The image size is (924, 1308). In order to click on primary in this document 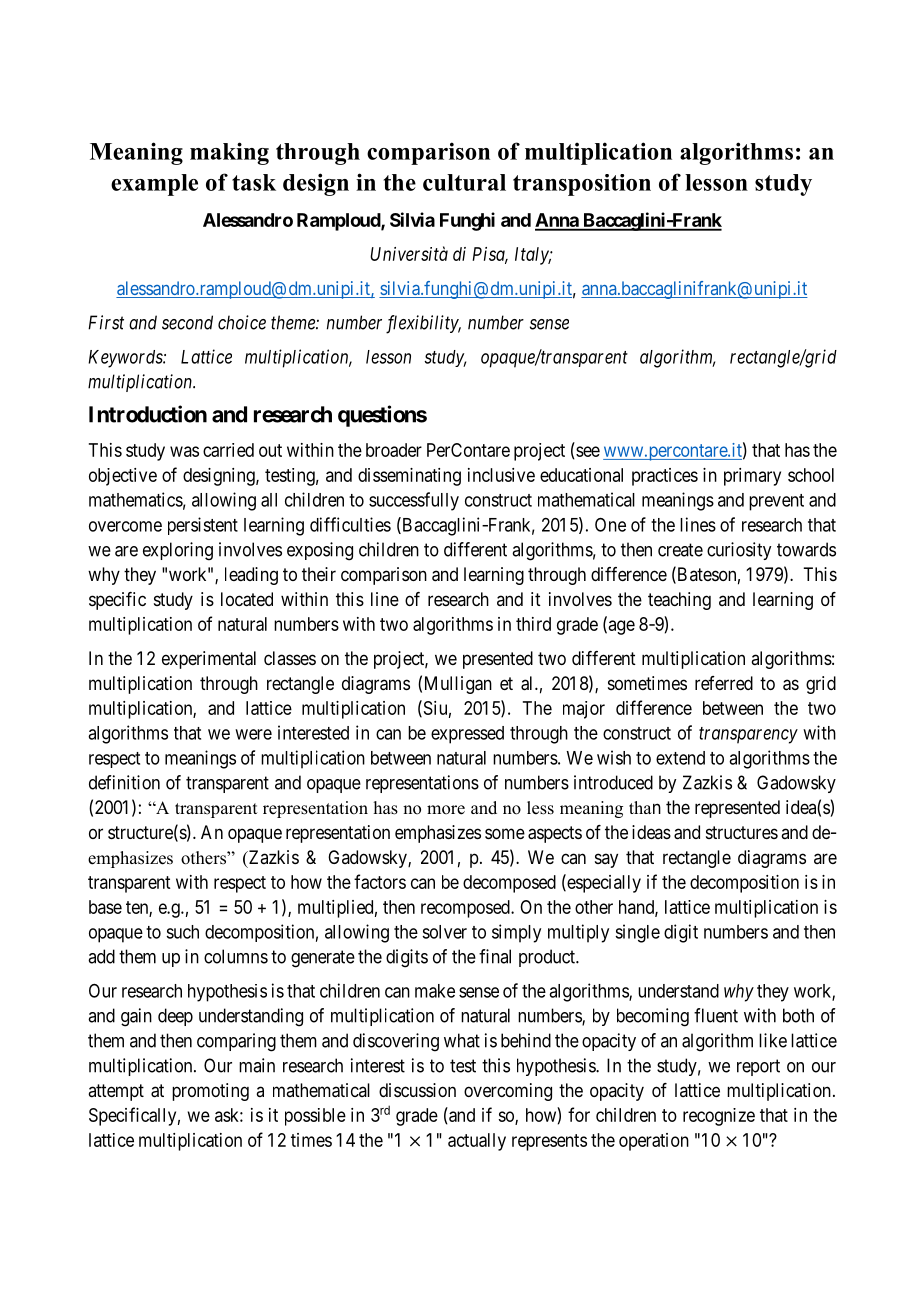, I will do `click(752, 477)`.
